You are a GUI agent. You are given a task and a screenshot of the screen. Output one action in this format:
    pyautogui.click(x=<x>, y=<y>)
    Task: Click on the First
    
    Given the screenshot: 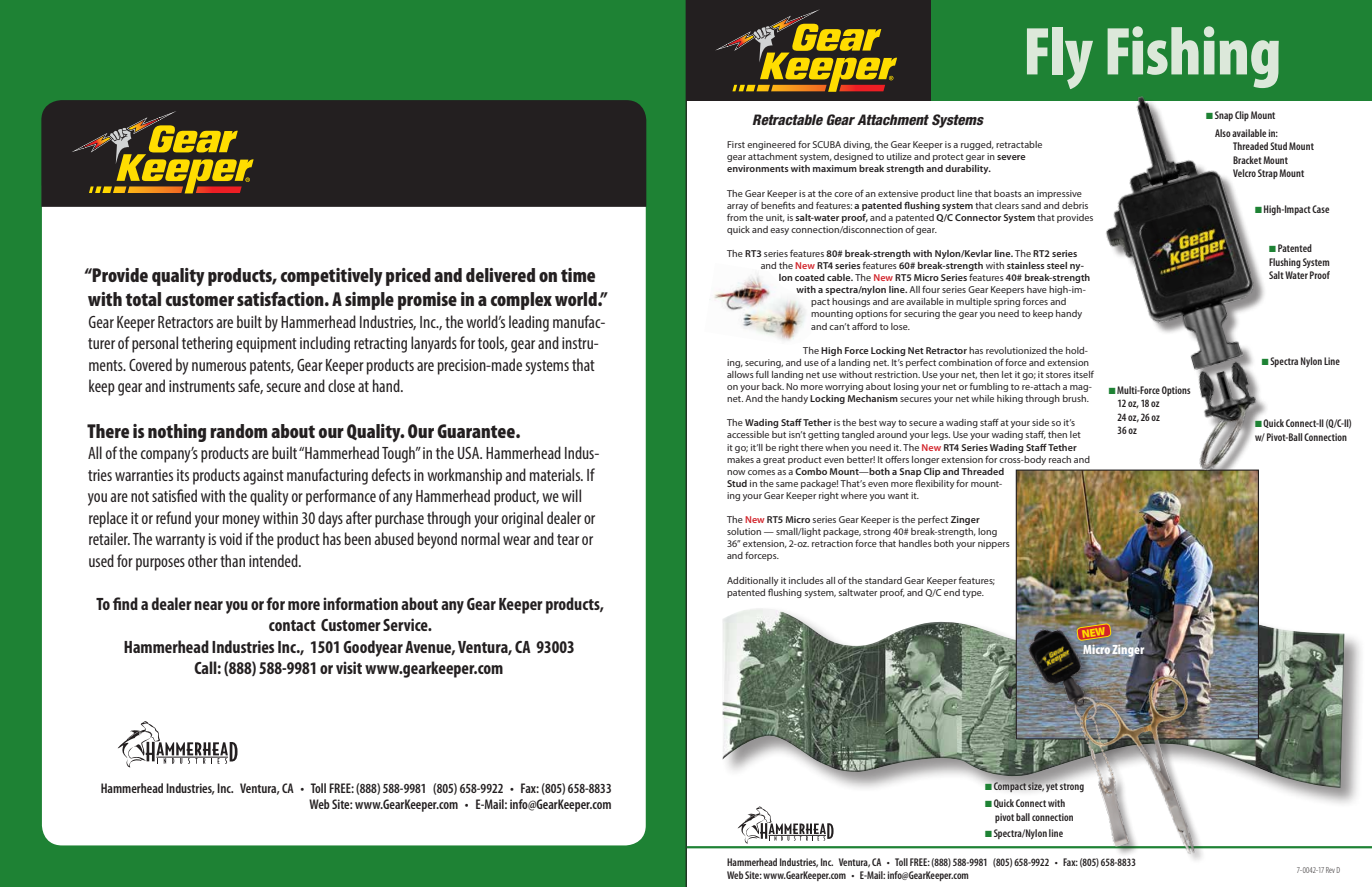 What is the action you would take?
    pyautogui.click(x=736, y=144)
